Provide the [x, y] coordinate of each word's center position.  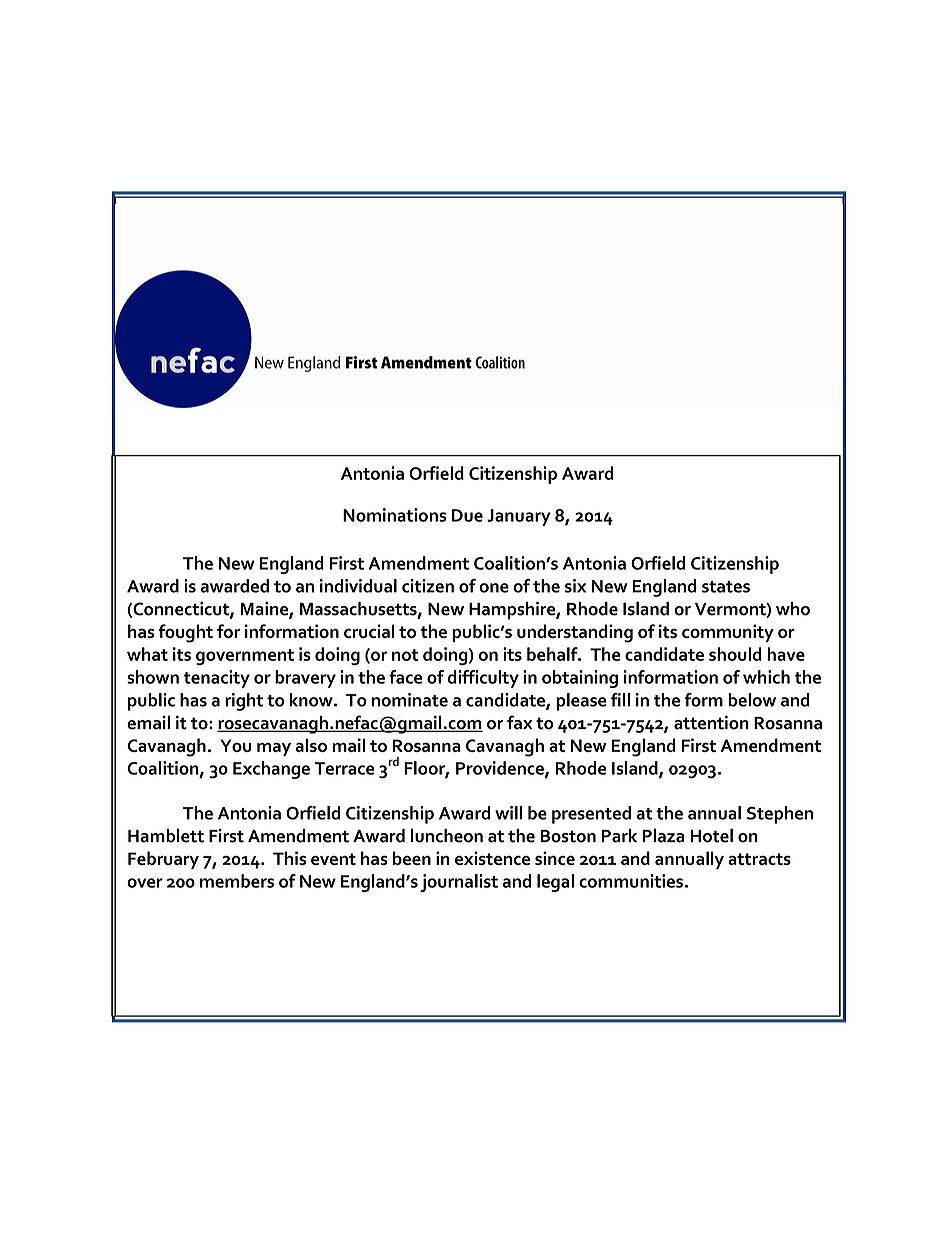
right [244, 702]
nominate [410, 700]
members [237, 881]
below [752, 700]
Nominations [394, 515]
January [519, 517]
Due [467, 515]
